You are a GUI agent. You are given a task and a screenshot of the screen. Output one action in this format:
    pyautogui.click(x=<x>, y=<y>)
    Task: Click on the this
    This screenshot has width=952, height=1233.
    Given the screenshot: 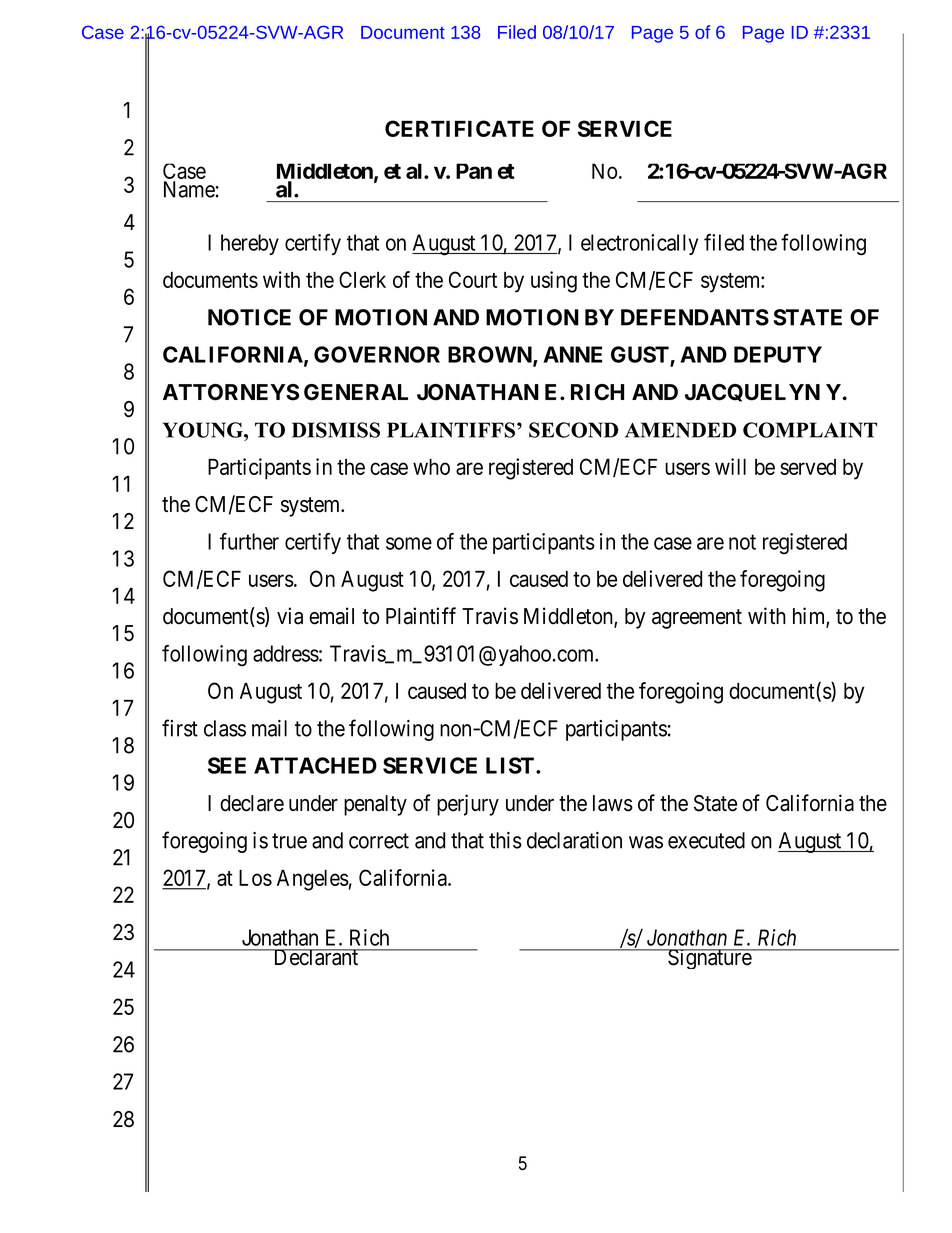 What is the action you would take?
    pyautogui.click(x=505, y=840)
